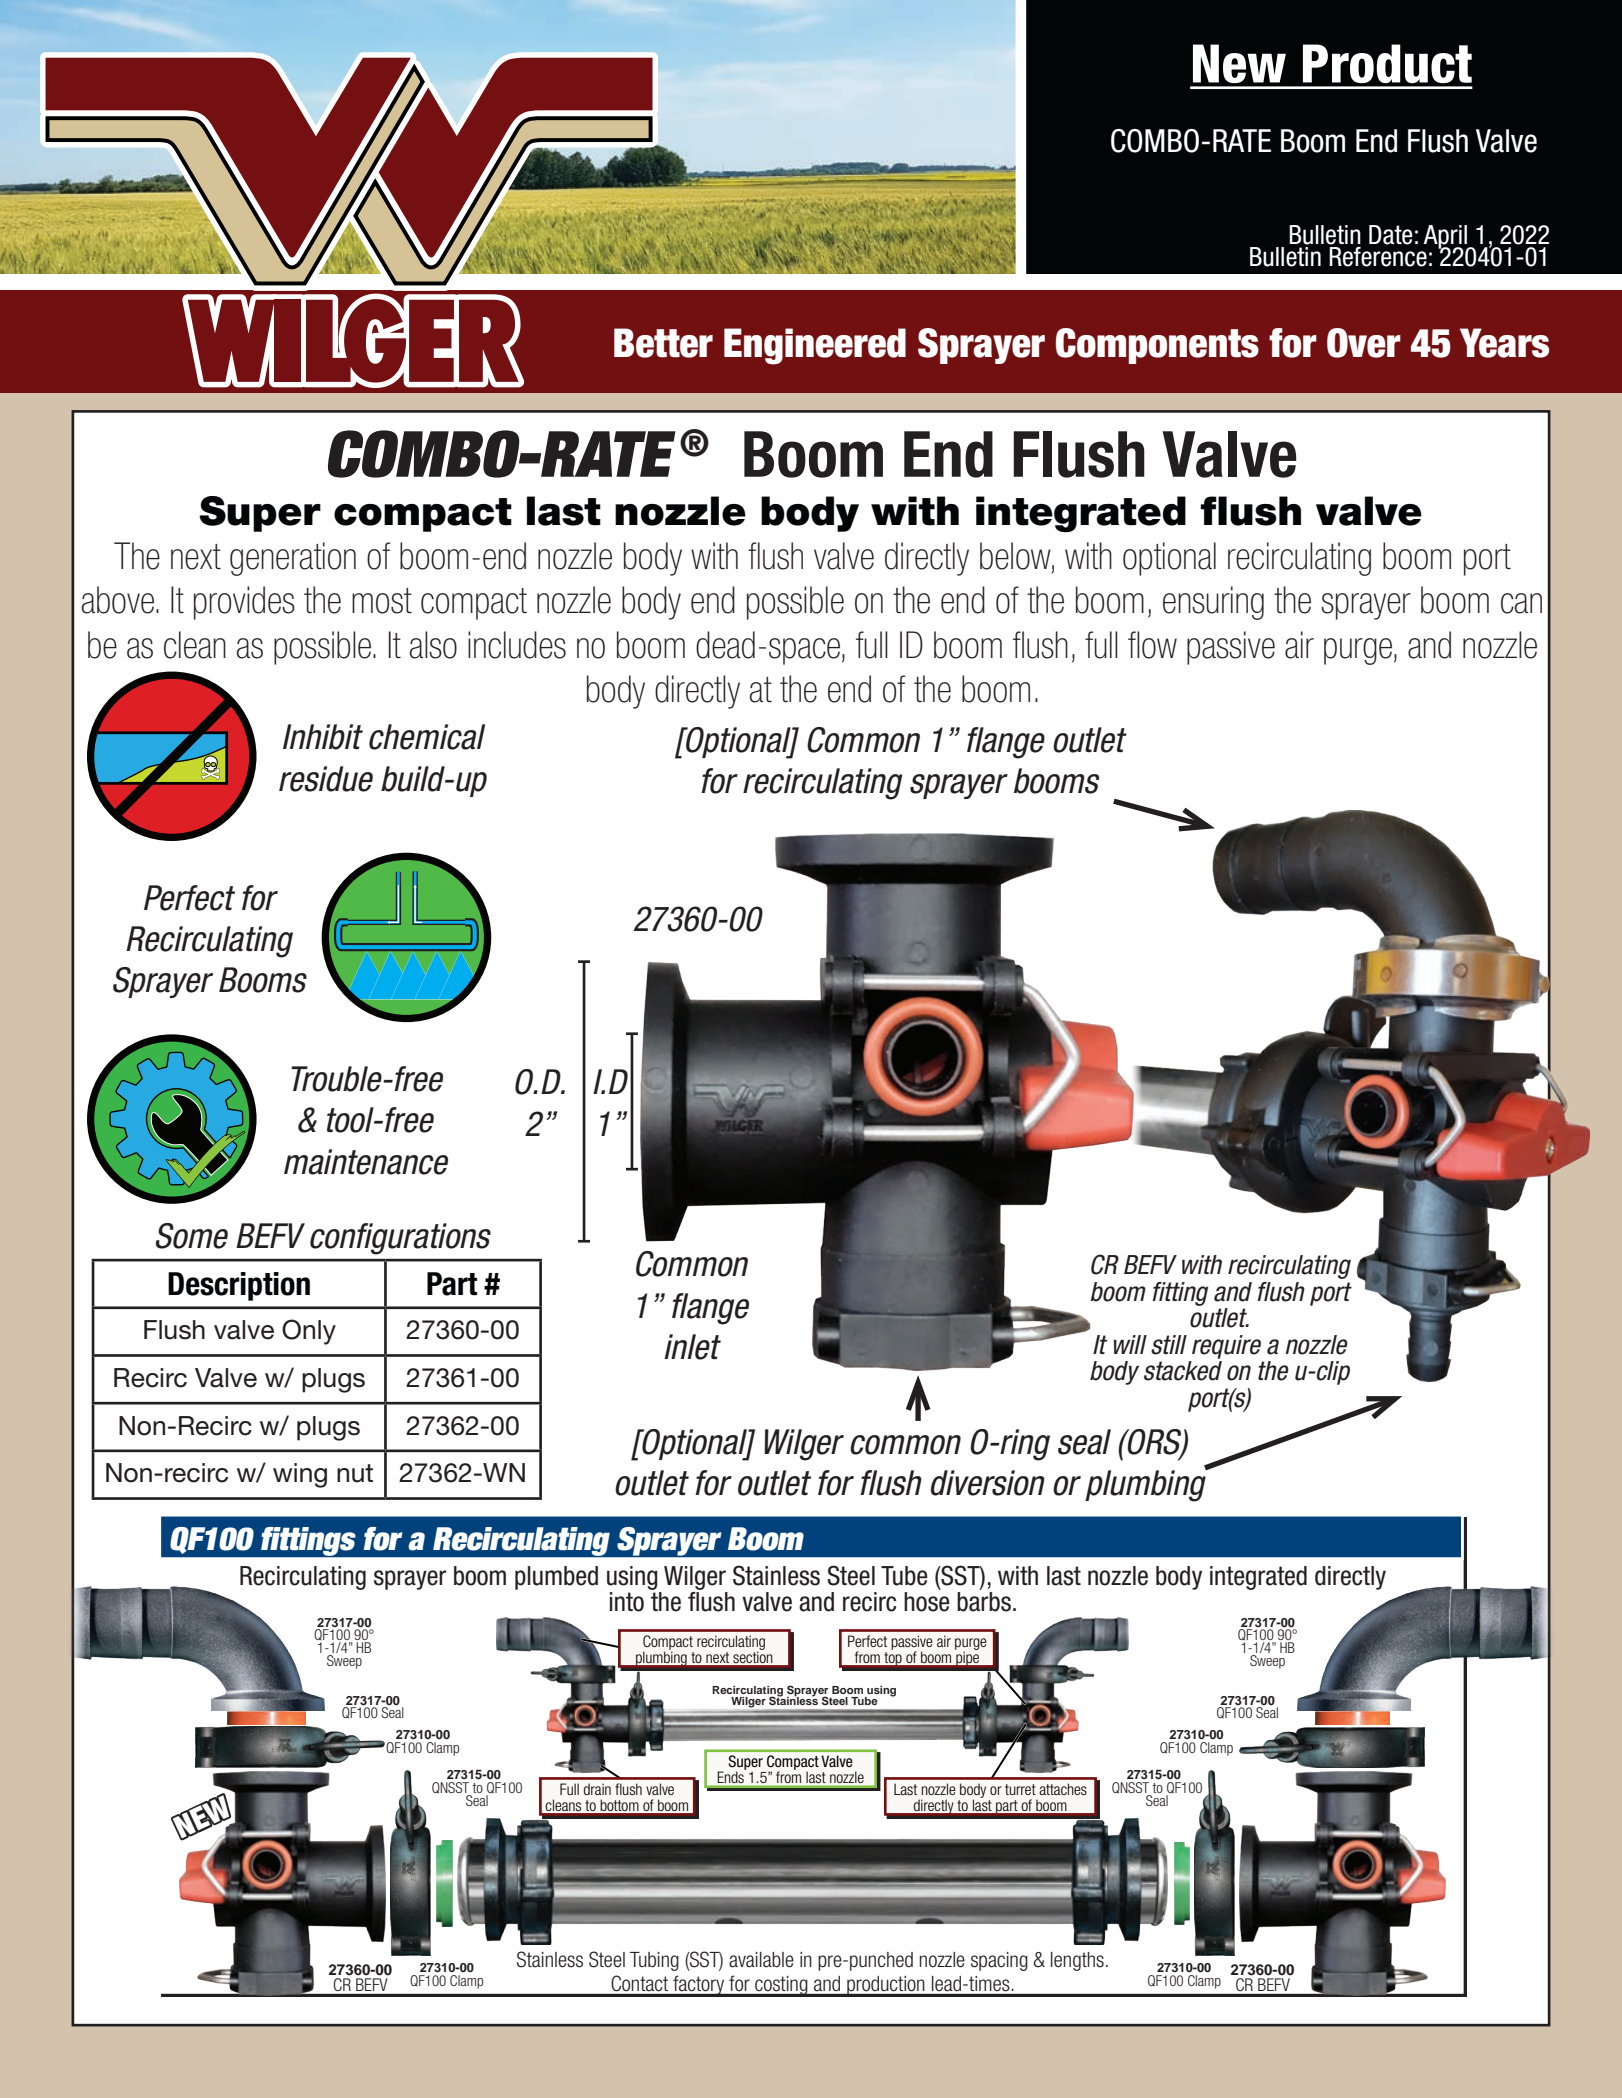 Image resolution: width=1622 pixels, height=2098 pixels. What do you see at coordinates (1152, 645) in the image?
I see `flow` at bounding box center [1152, 645].
